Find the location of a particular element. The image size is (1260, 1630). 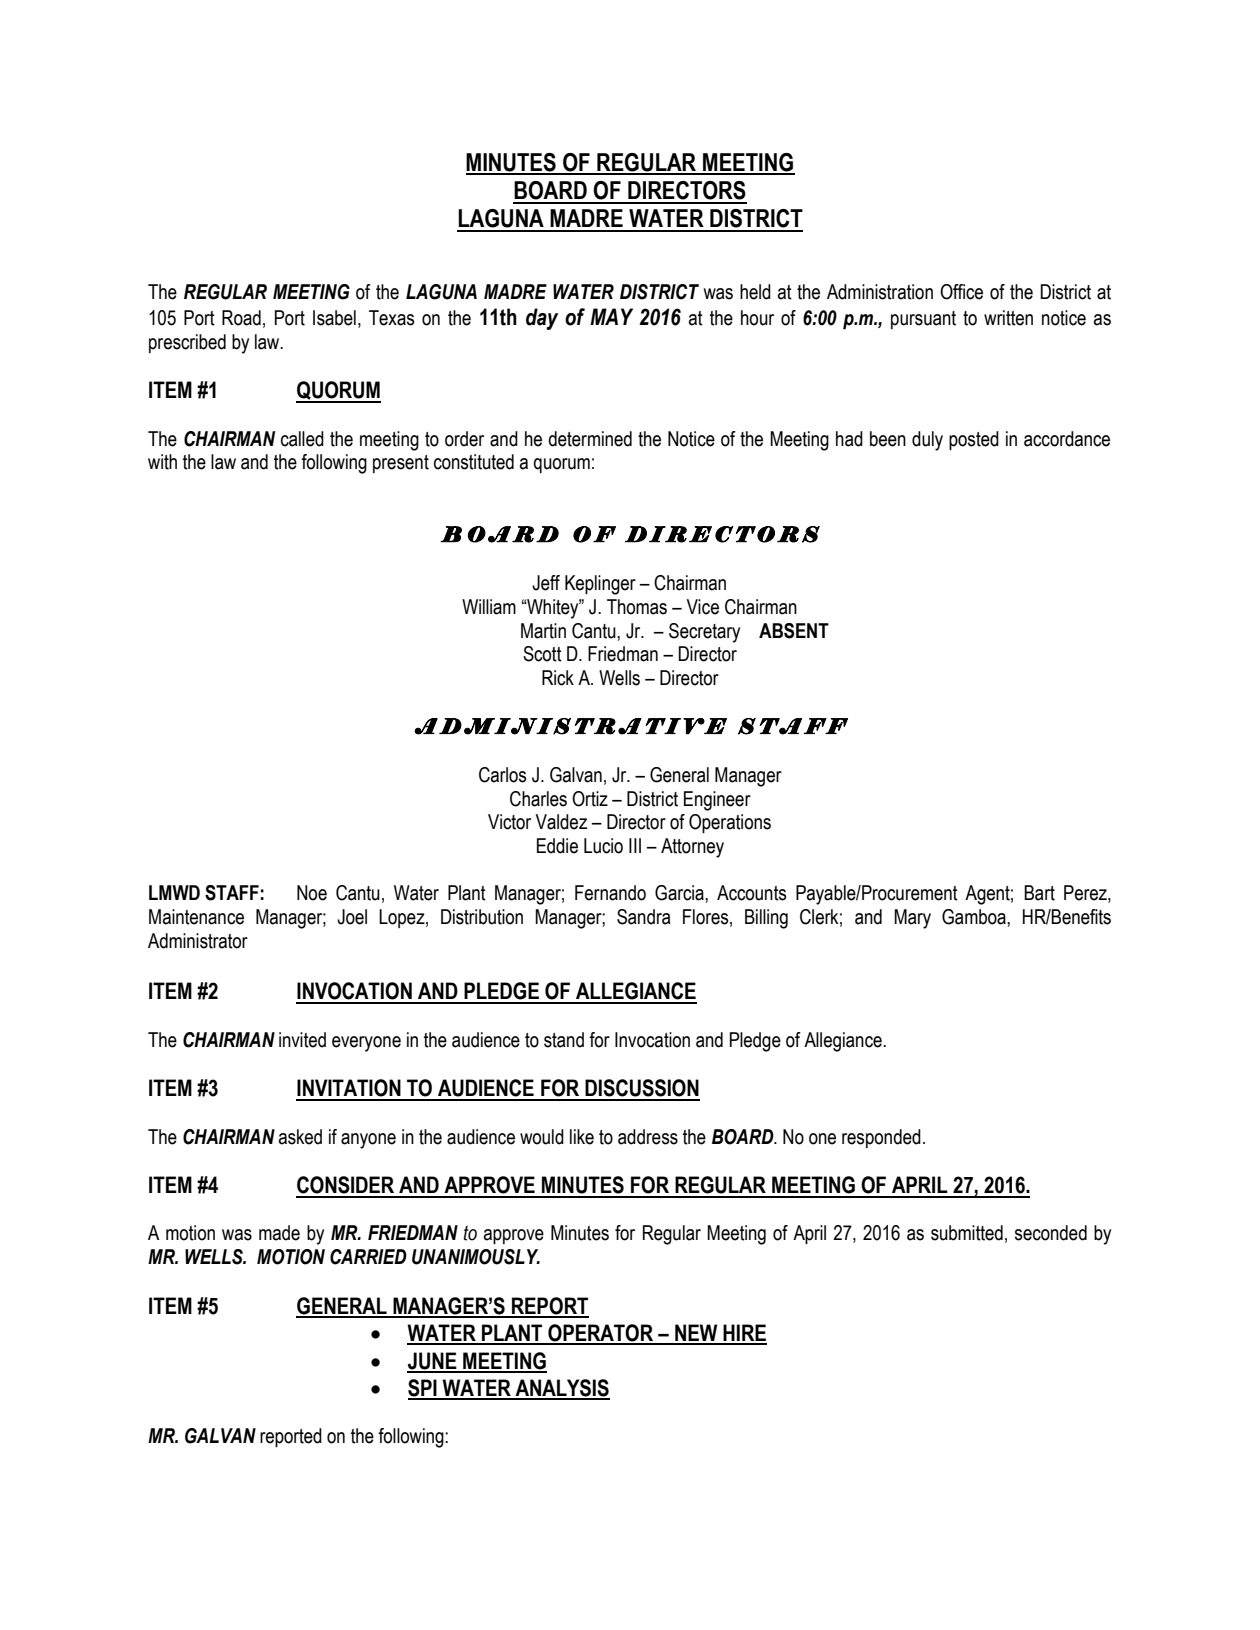

ABSENT is located at coordinates (794, 631).
